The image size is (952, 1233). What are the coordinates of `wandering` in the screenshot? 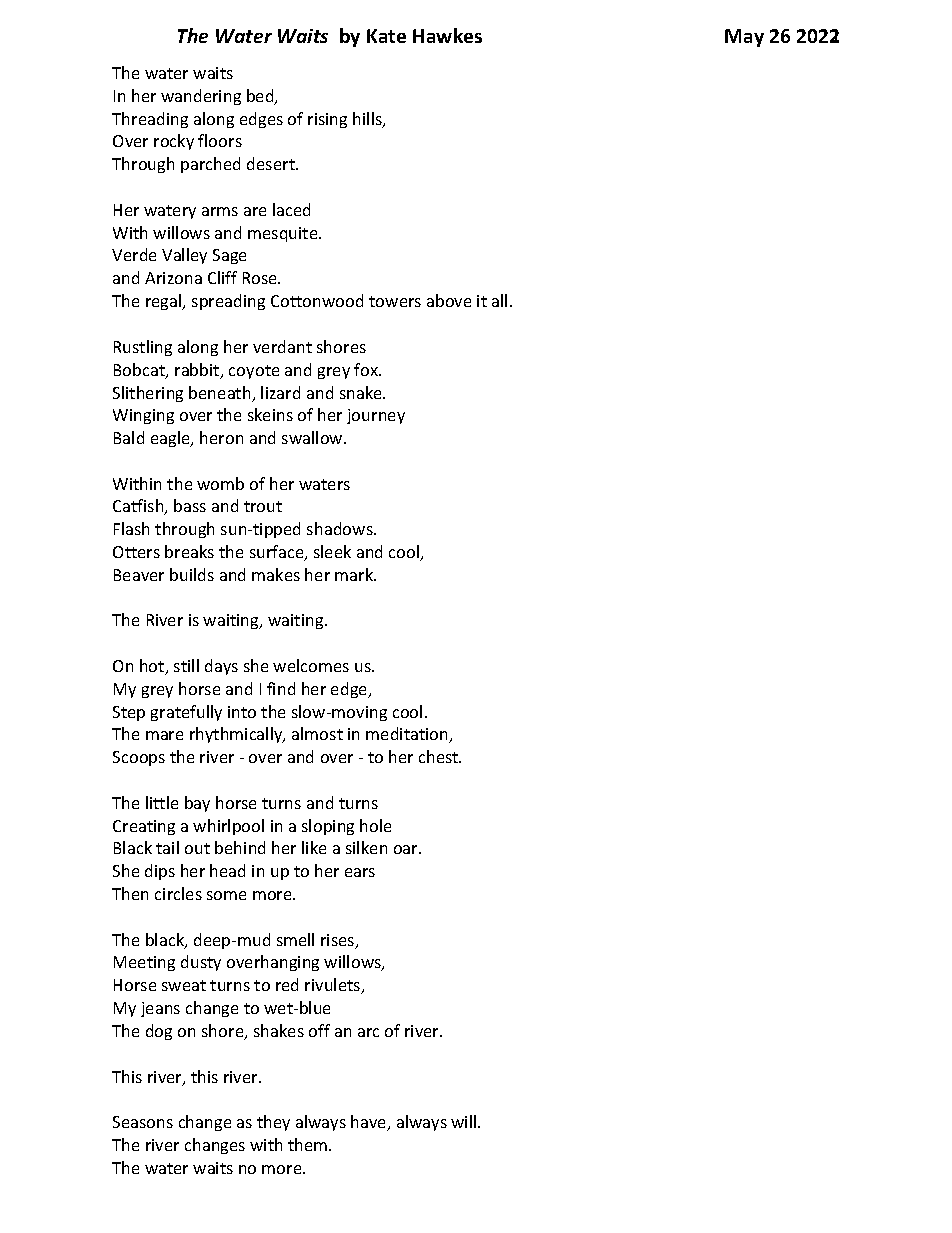 It's located at (201, 97).
